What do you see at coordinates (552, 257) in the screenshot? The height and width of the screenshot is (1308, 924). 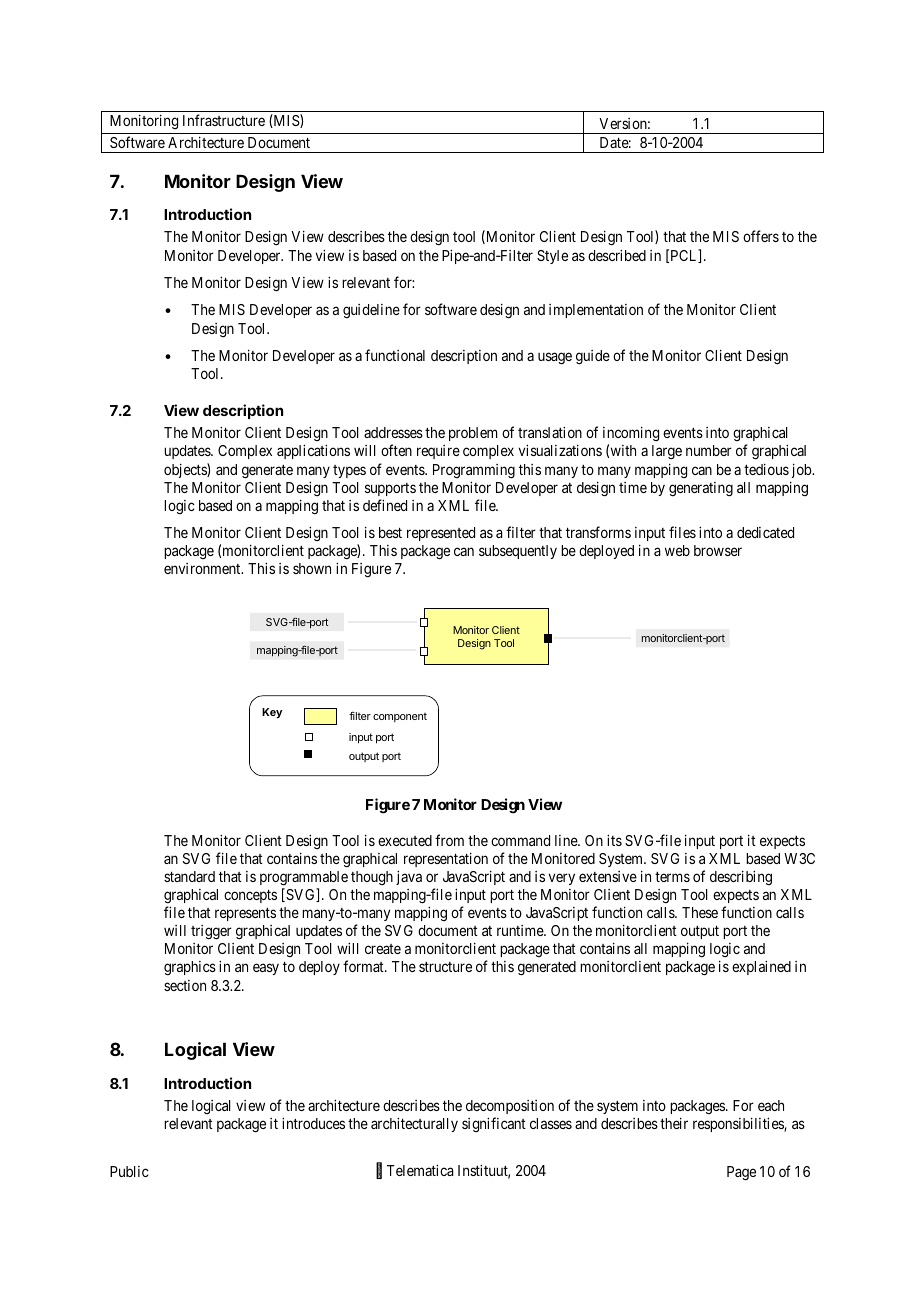 I see `Style` at bounding box center [552, 257].
